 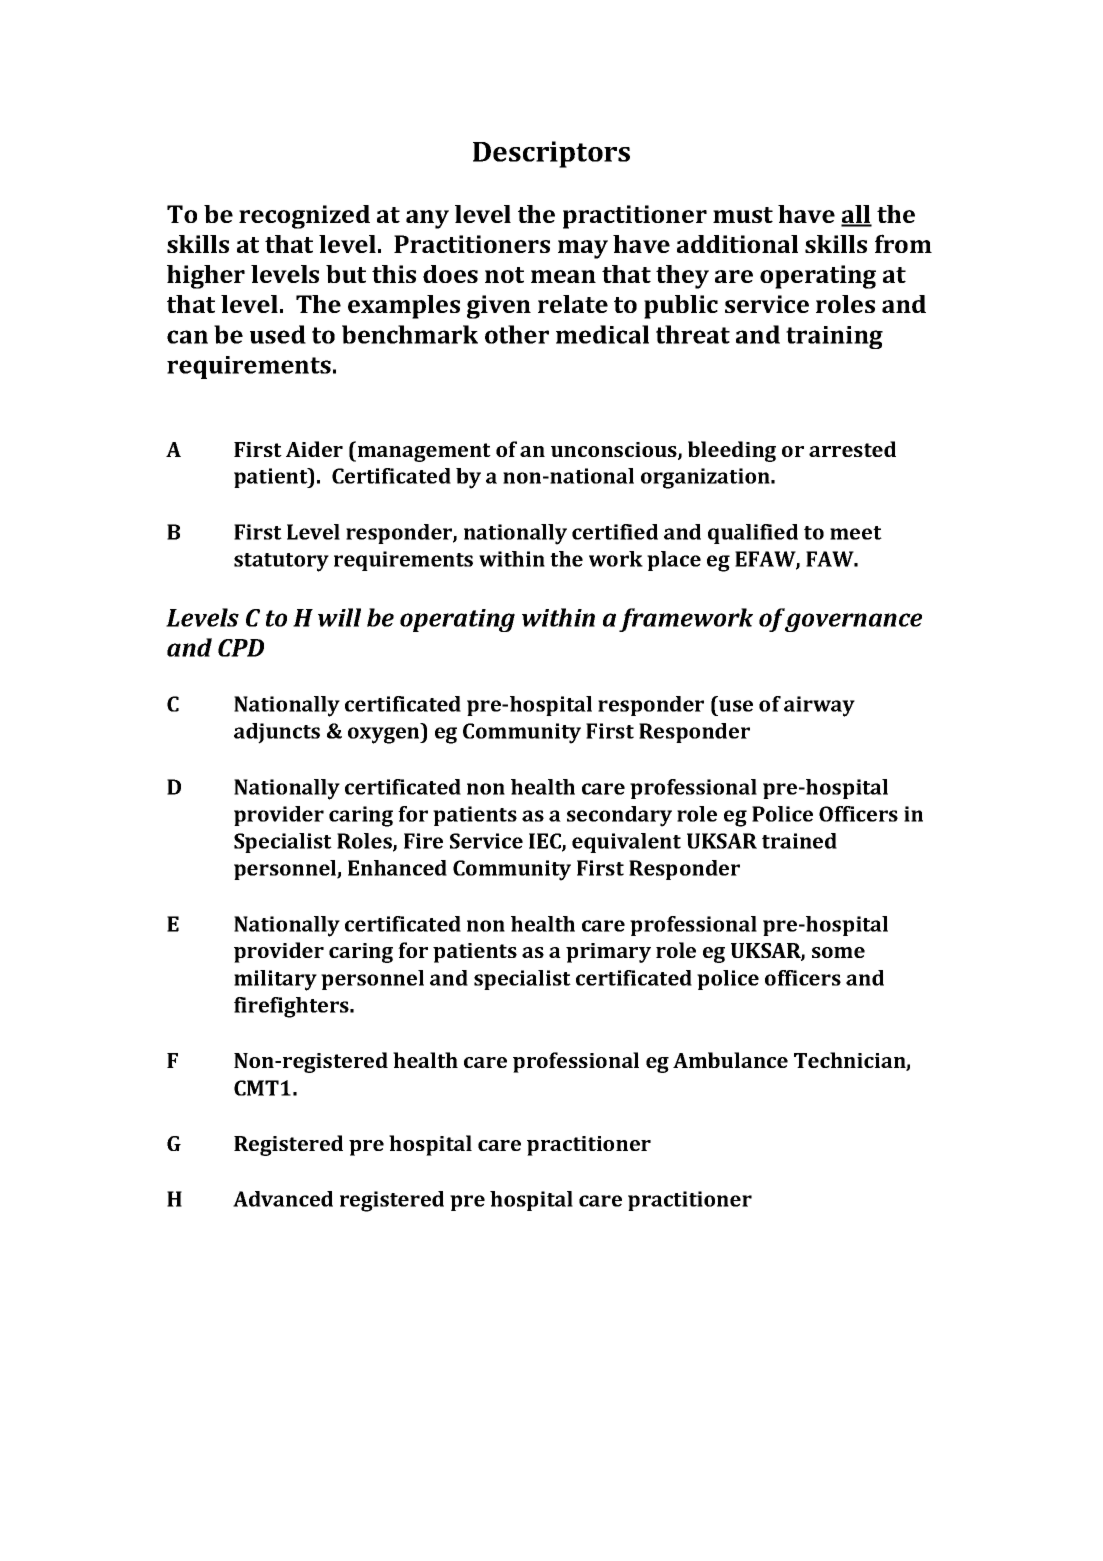 I want to click on Descriptors, so click(x=551, y=154).
